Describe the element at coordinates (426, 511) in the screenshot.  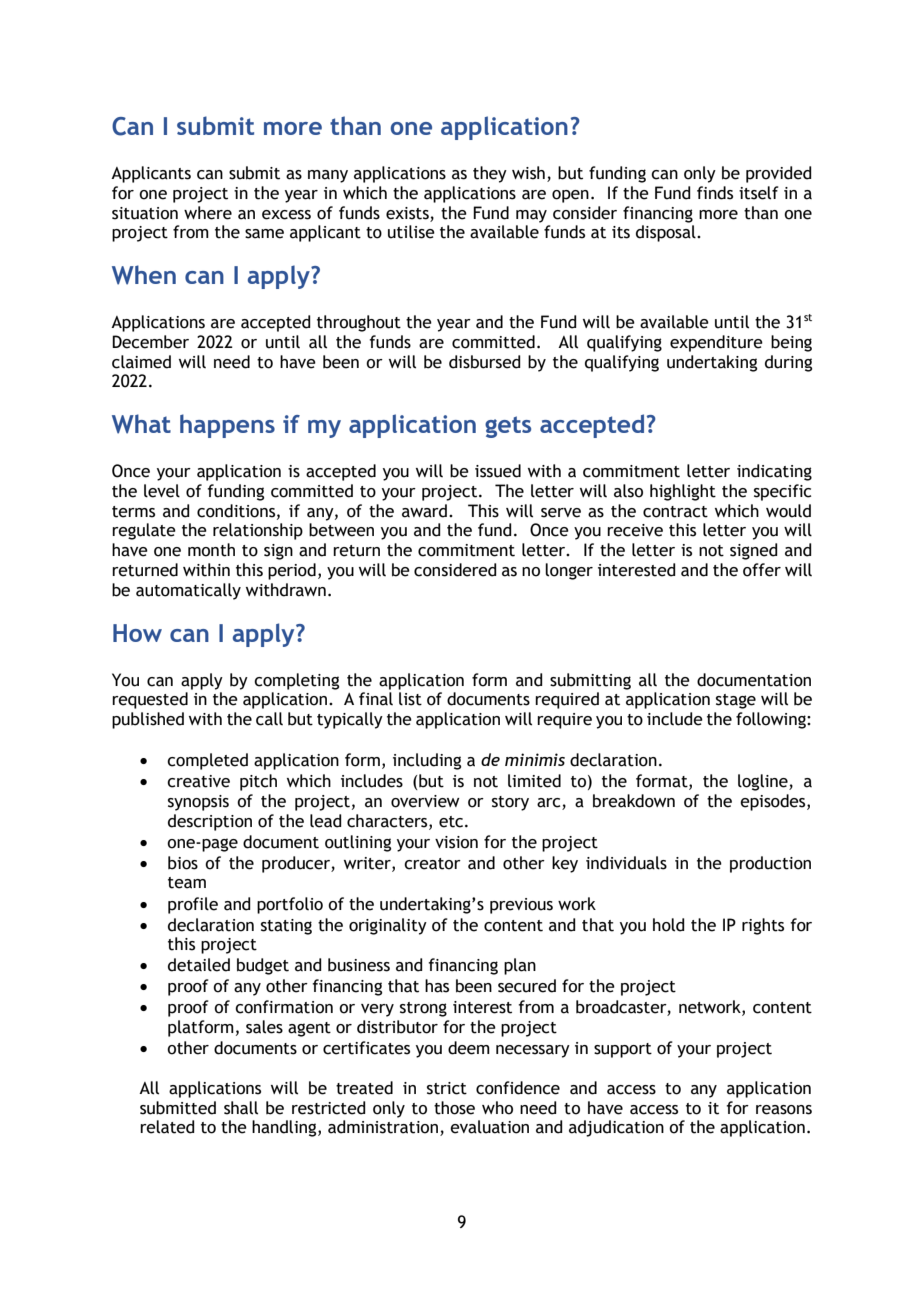
I see `award` at that location.
